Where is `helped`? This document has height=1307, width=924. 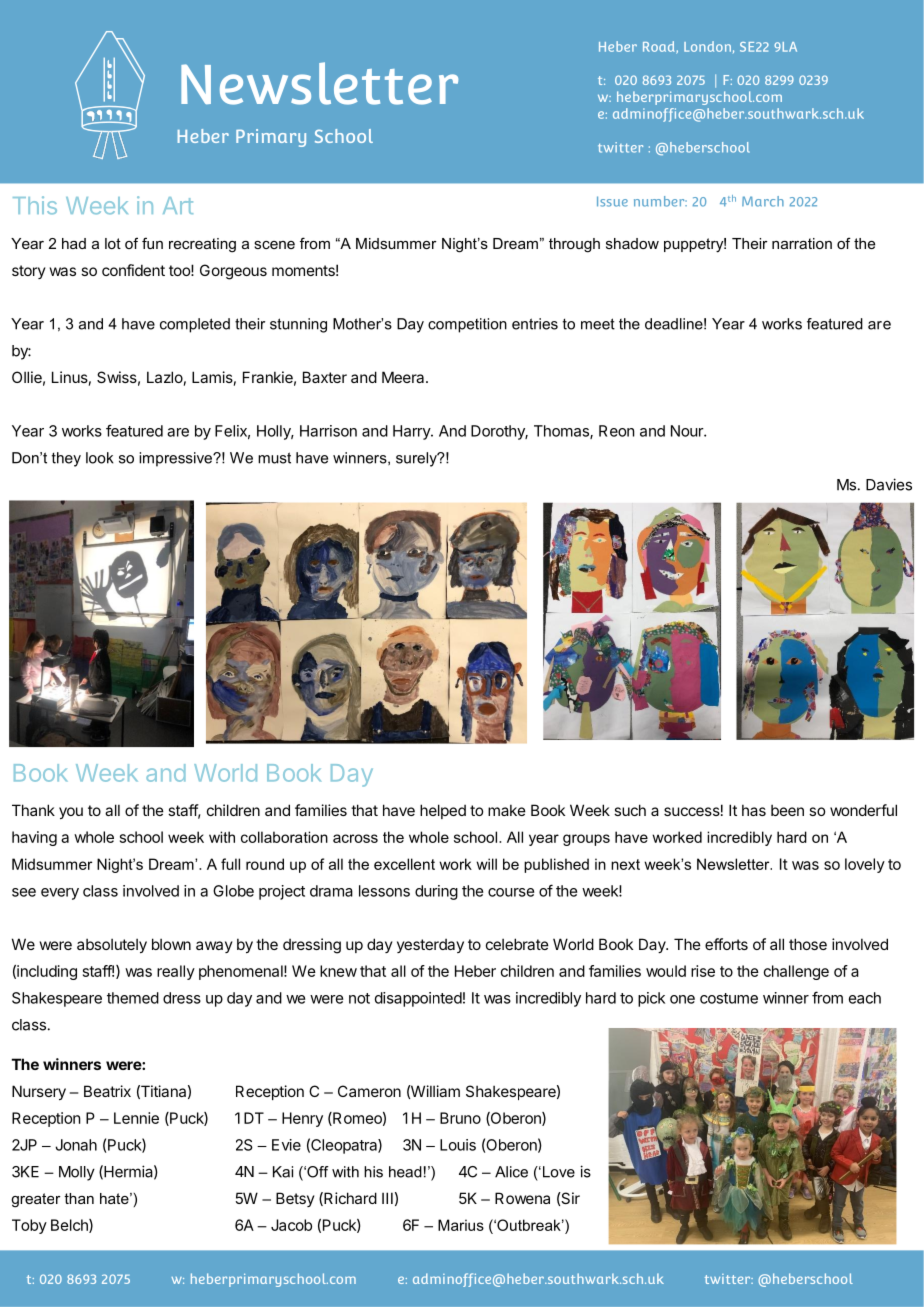
helped is located at coordinates (443, 811).
